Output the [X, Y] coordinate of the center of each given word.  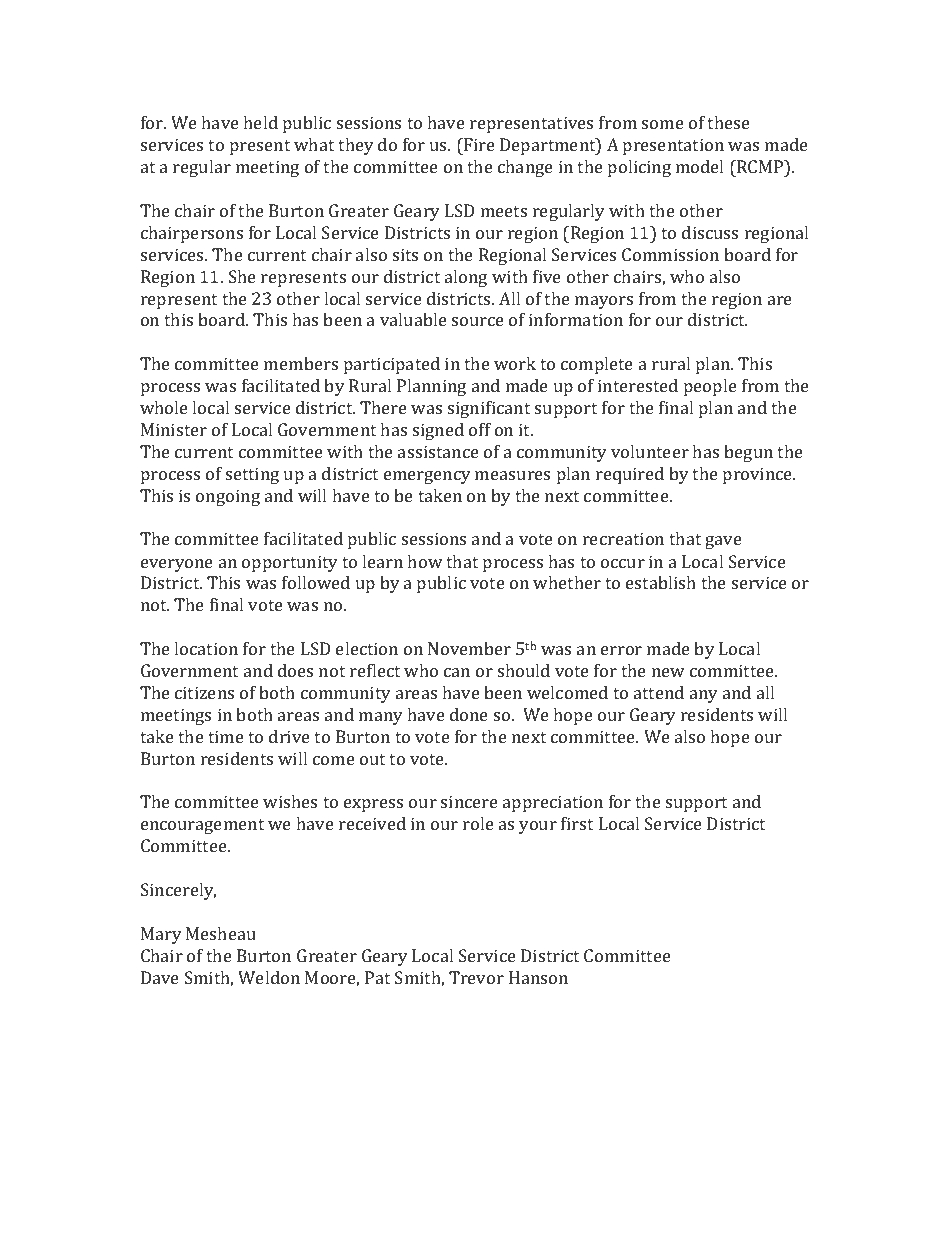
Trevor [476, 977]
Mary [161, 935]
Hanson [538, 977]
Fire [478, 144]
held [260, 122]
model [699, 166]
